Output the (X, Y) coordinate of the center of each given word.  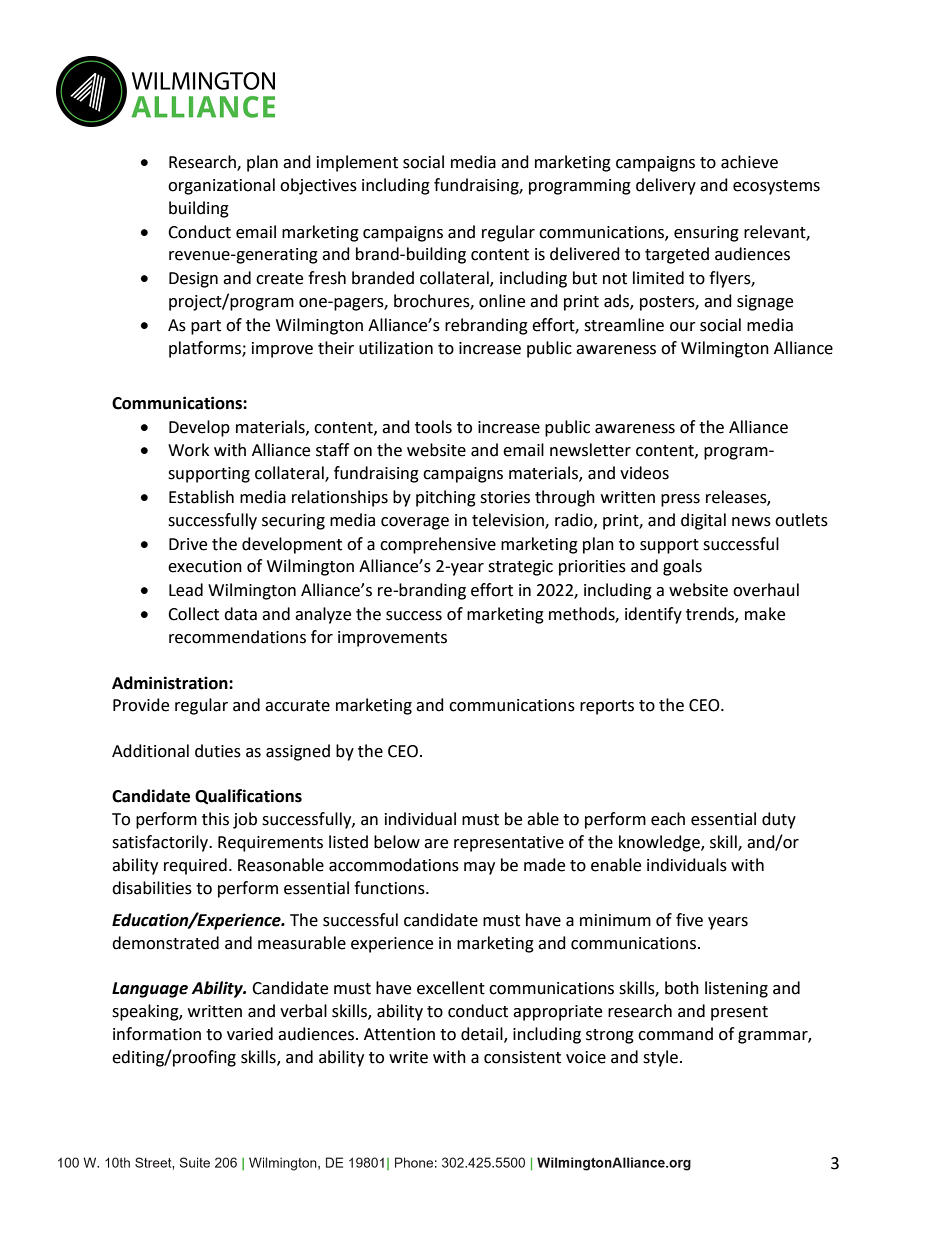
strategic (520, 568)
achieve (749, 162)
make (765, 614)
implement (357, 163)
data (240, 614)
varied (250, 1034)
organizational (221, 186)
